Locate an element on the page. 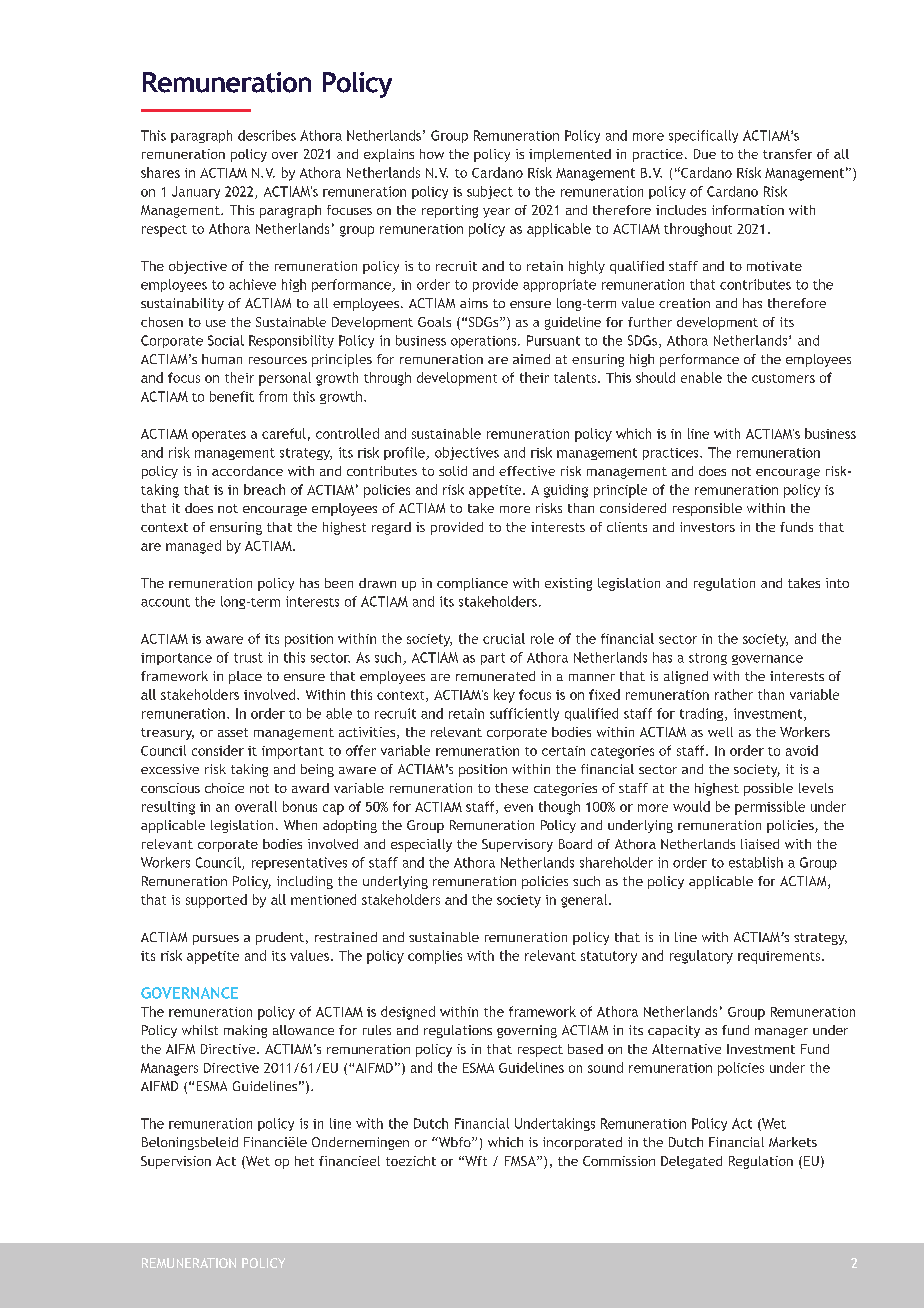 This document has height=1308, width=924. transfer is located at coordinates (787, 154).
